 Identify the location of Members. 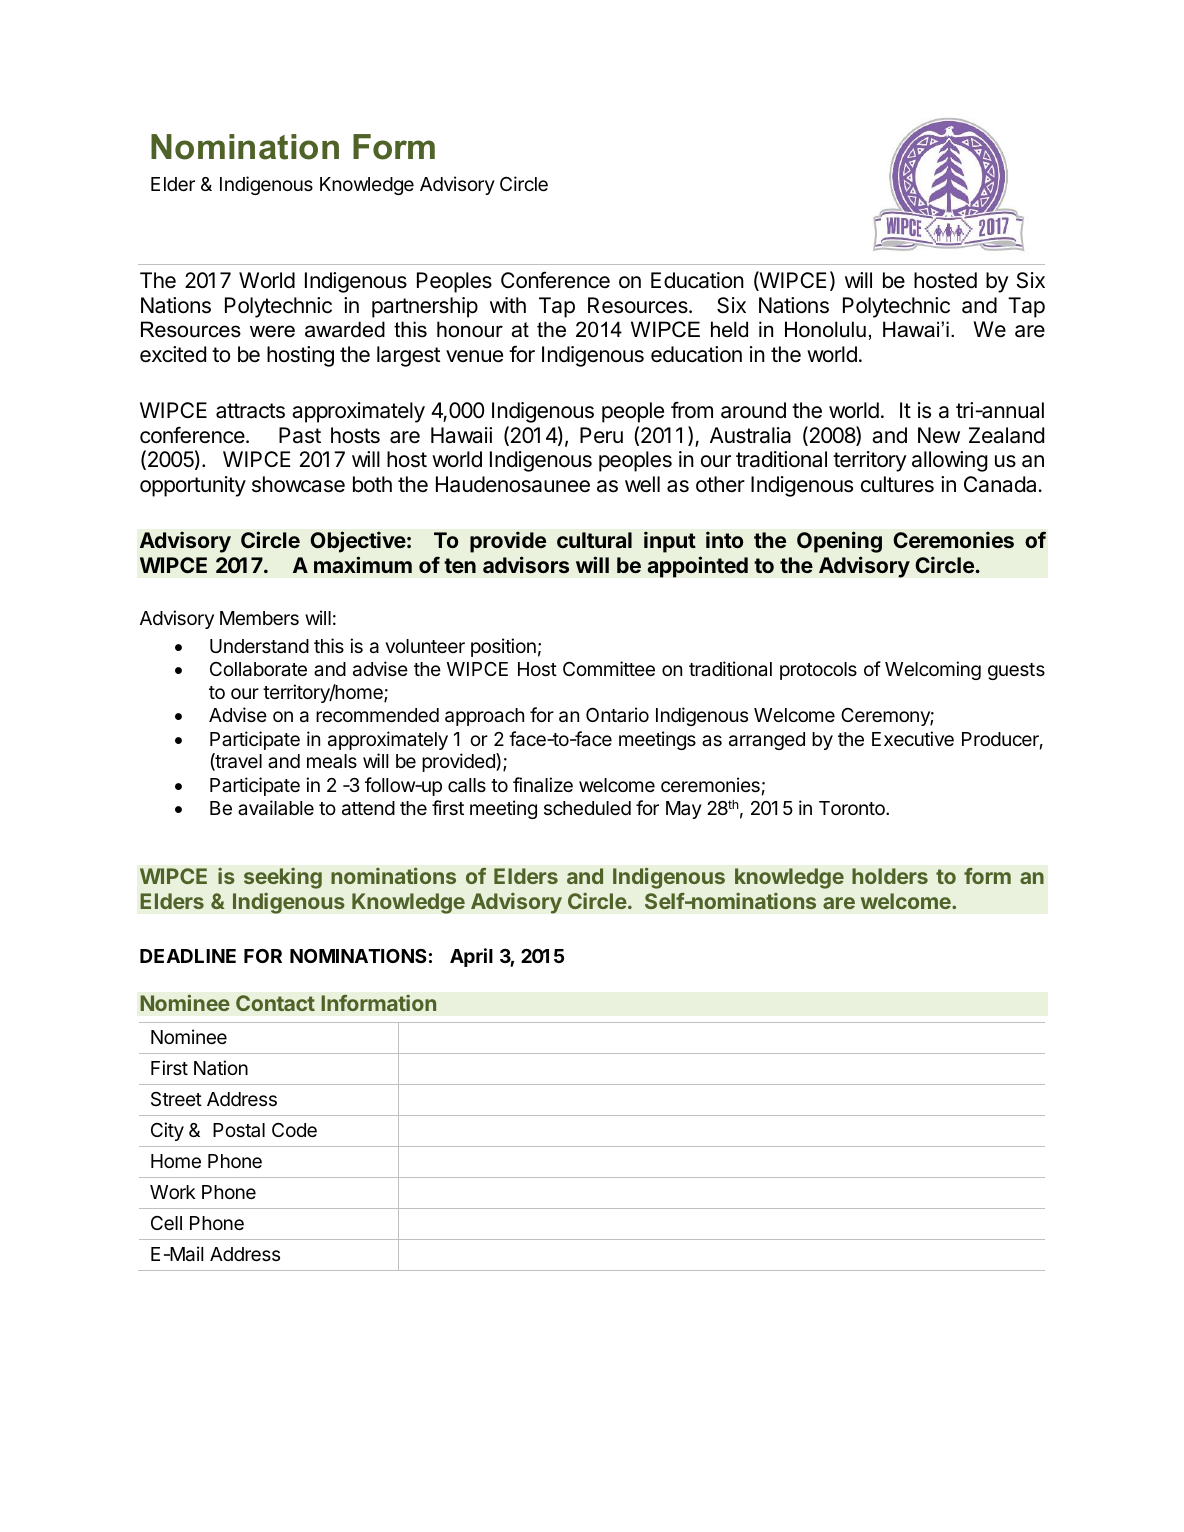
(259, 618).
